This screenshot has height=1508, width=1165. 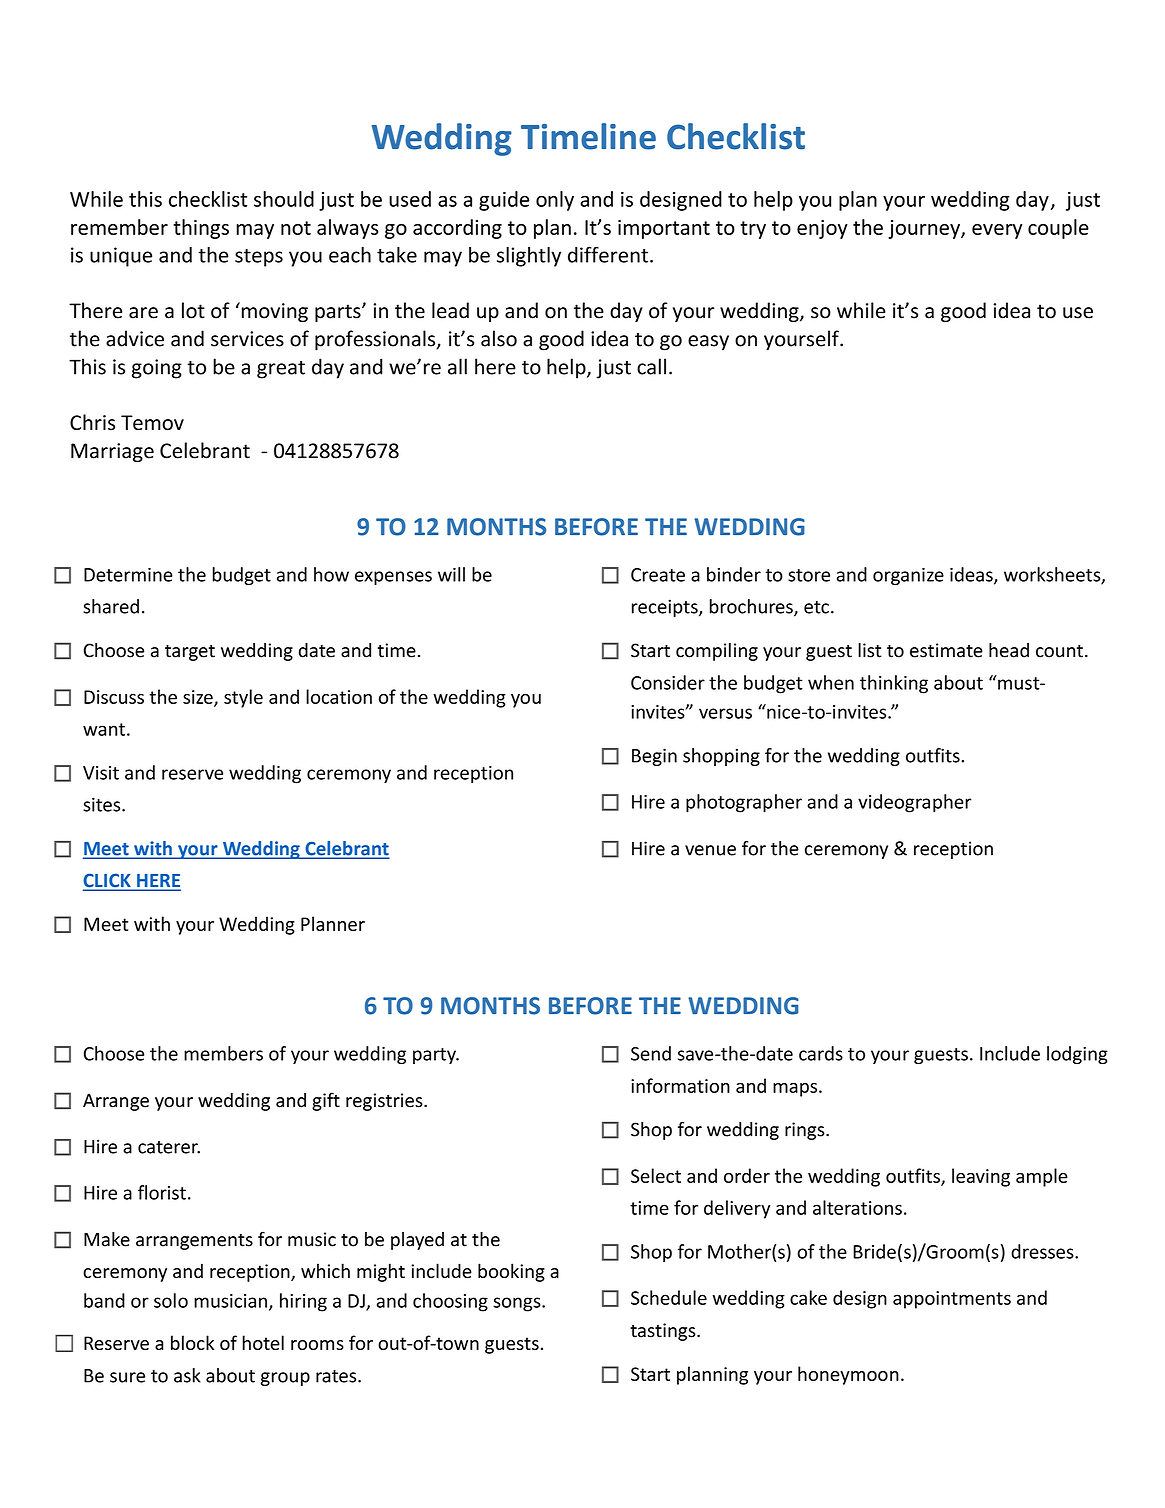 I want to click on Send, so click(x=651, y=1053).
